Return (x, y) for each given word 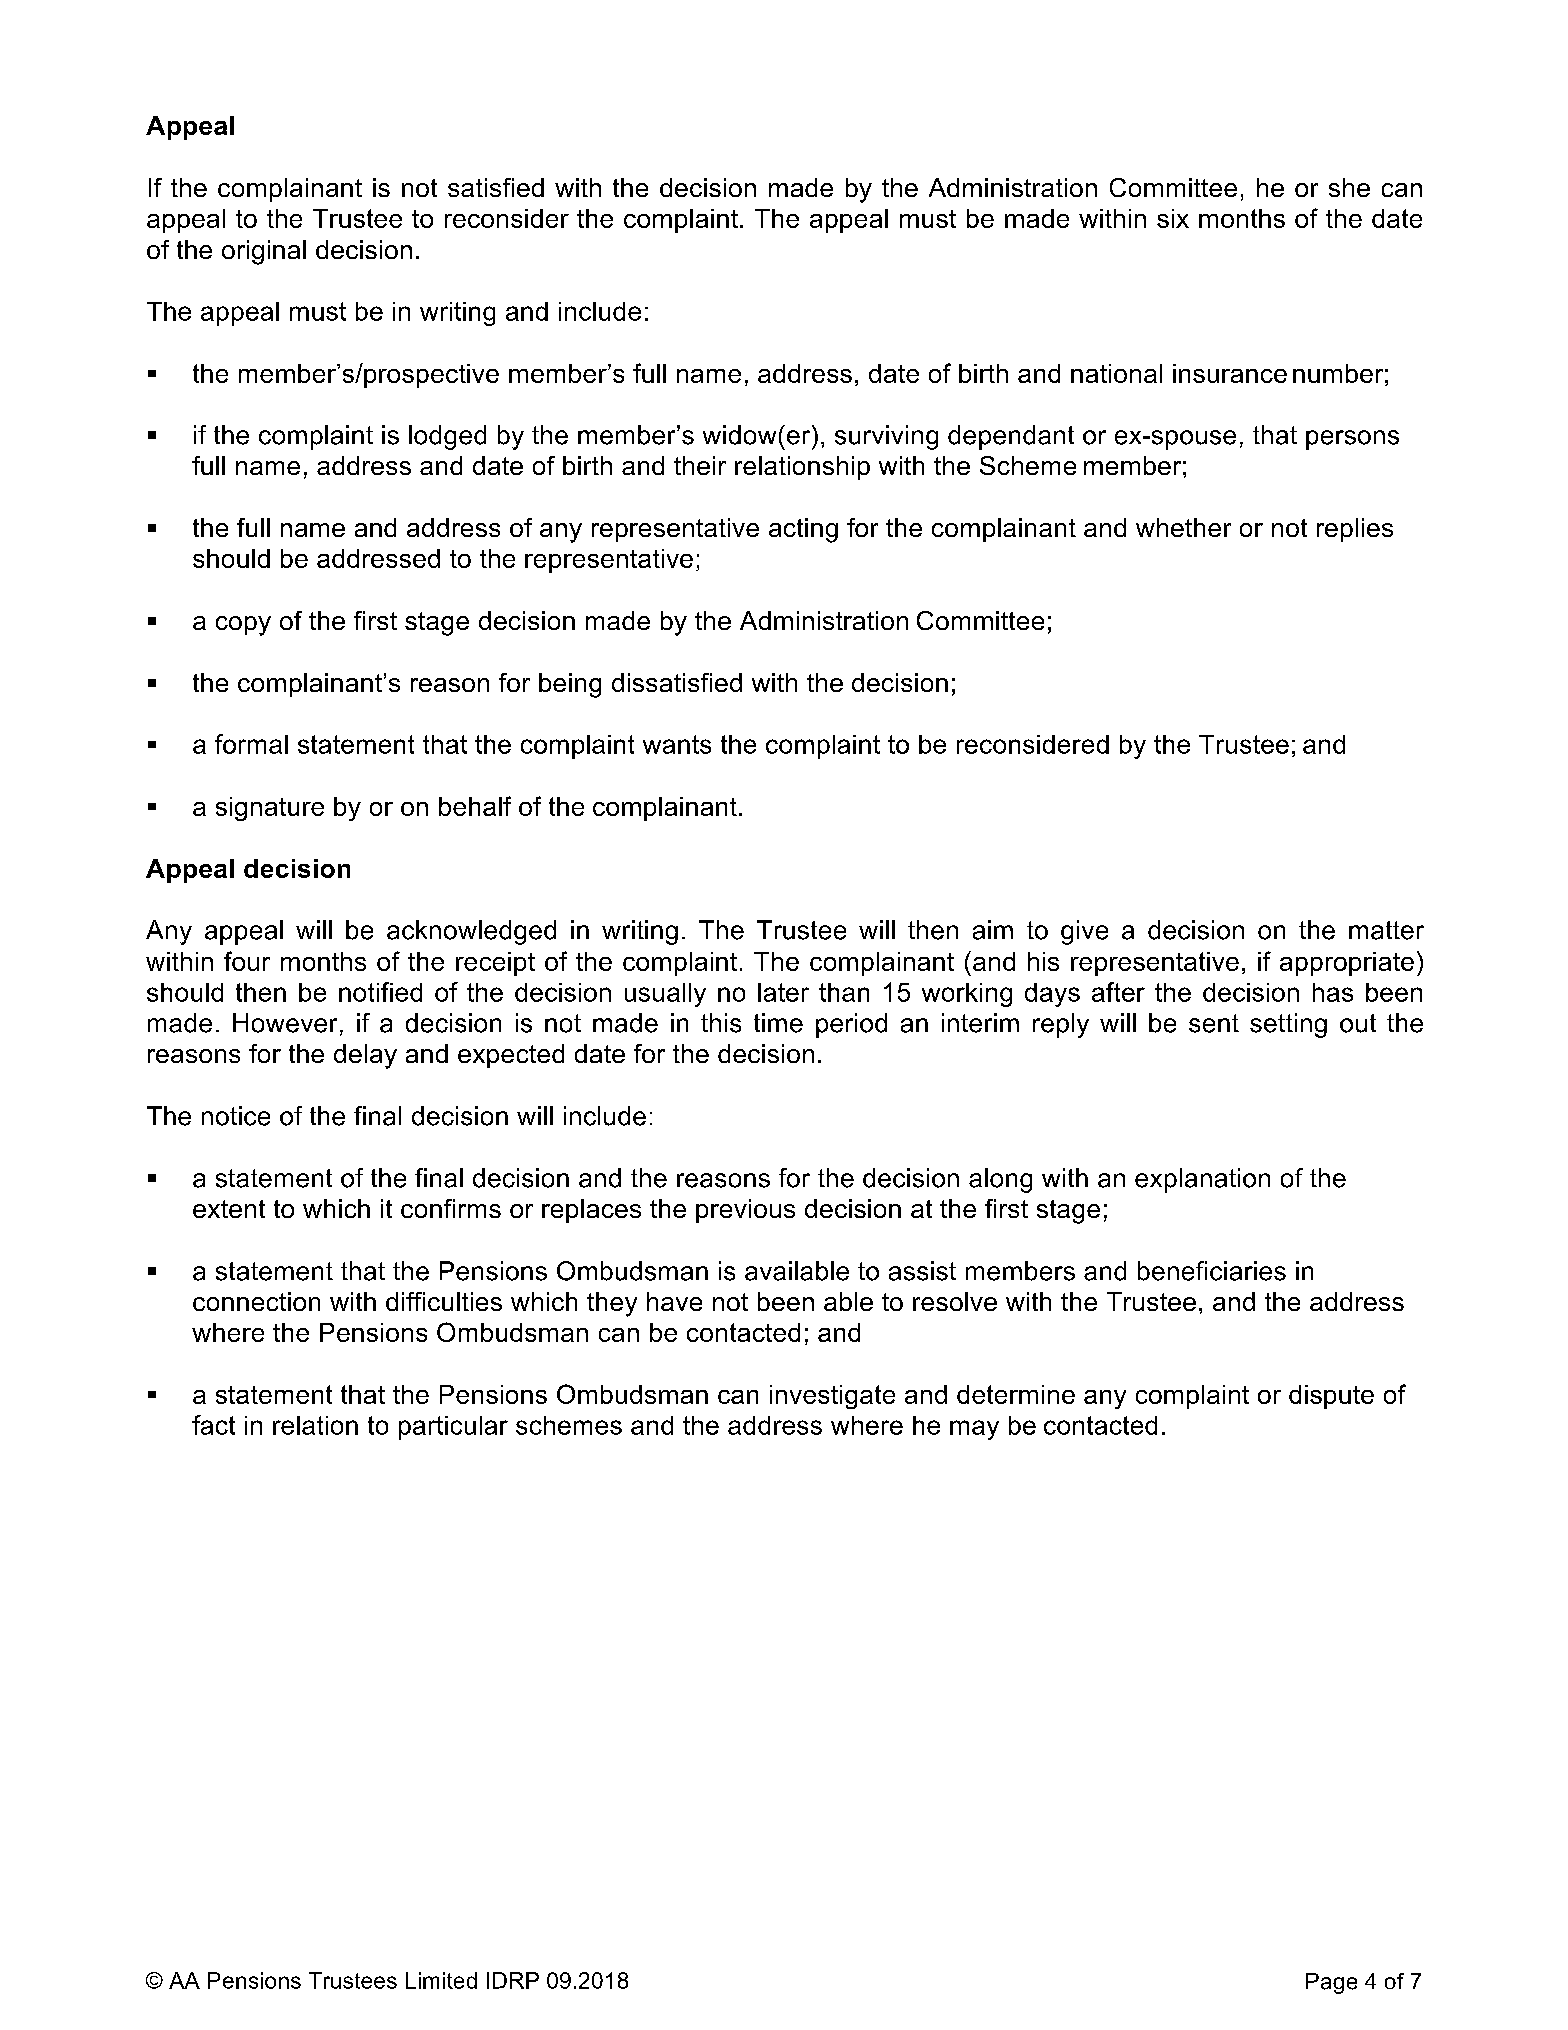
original (264, 252)
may (974, 1430)
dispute (1331, 1397)
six (1173, 218)
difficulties (444, 1301)
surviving (886, 437)
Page (1331, 1983)
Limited (441, 1980)
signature (270, 809)
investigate (832, 1397)
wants (677, 744)
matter (1386, 930)
